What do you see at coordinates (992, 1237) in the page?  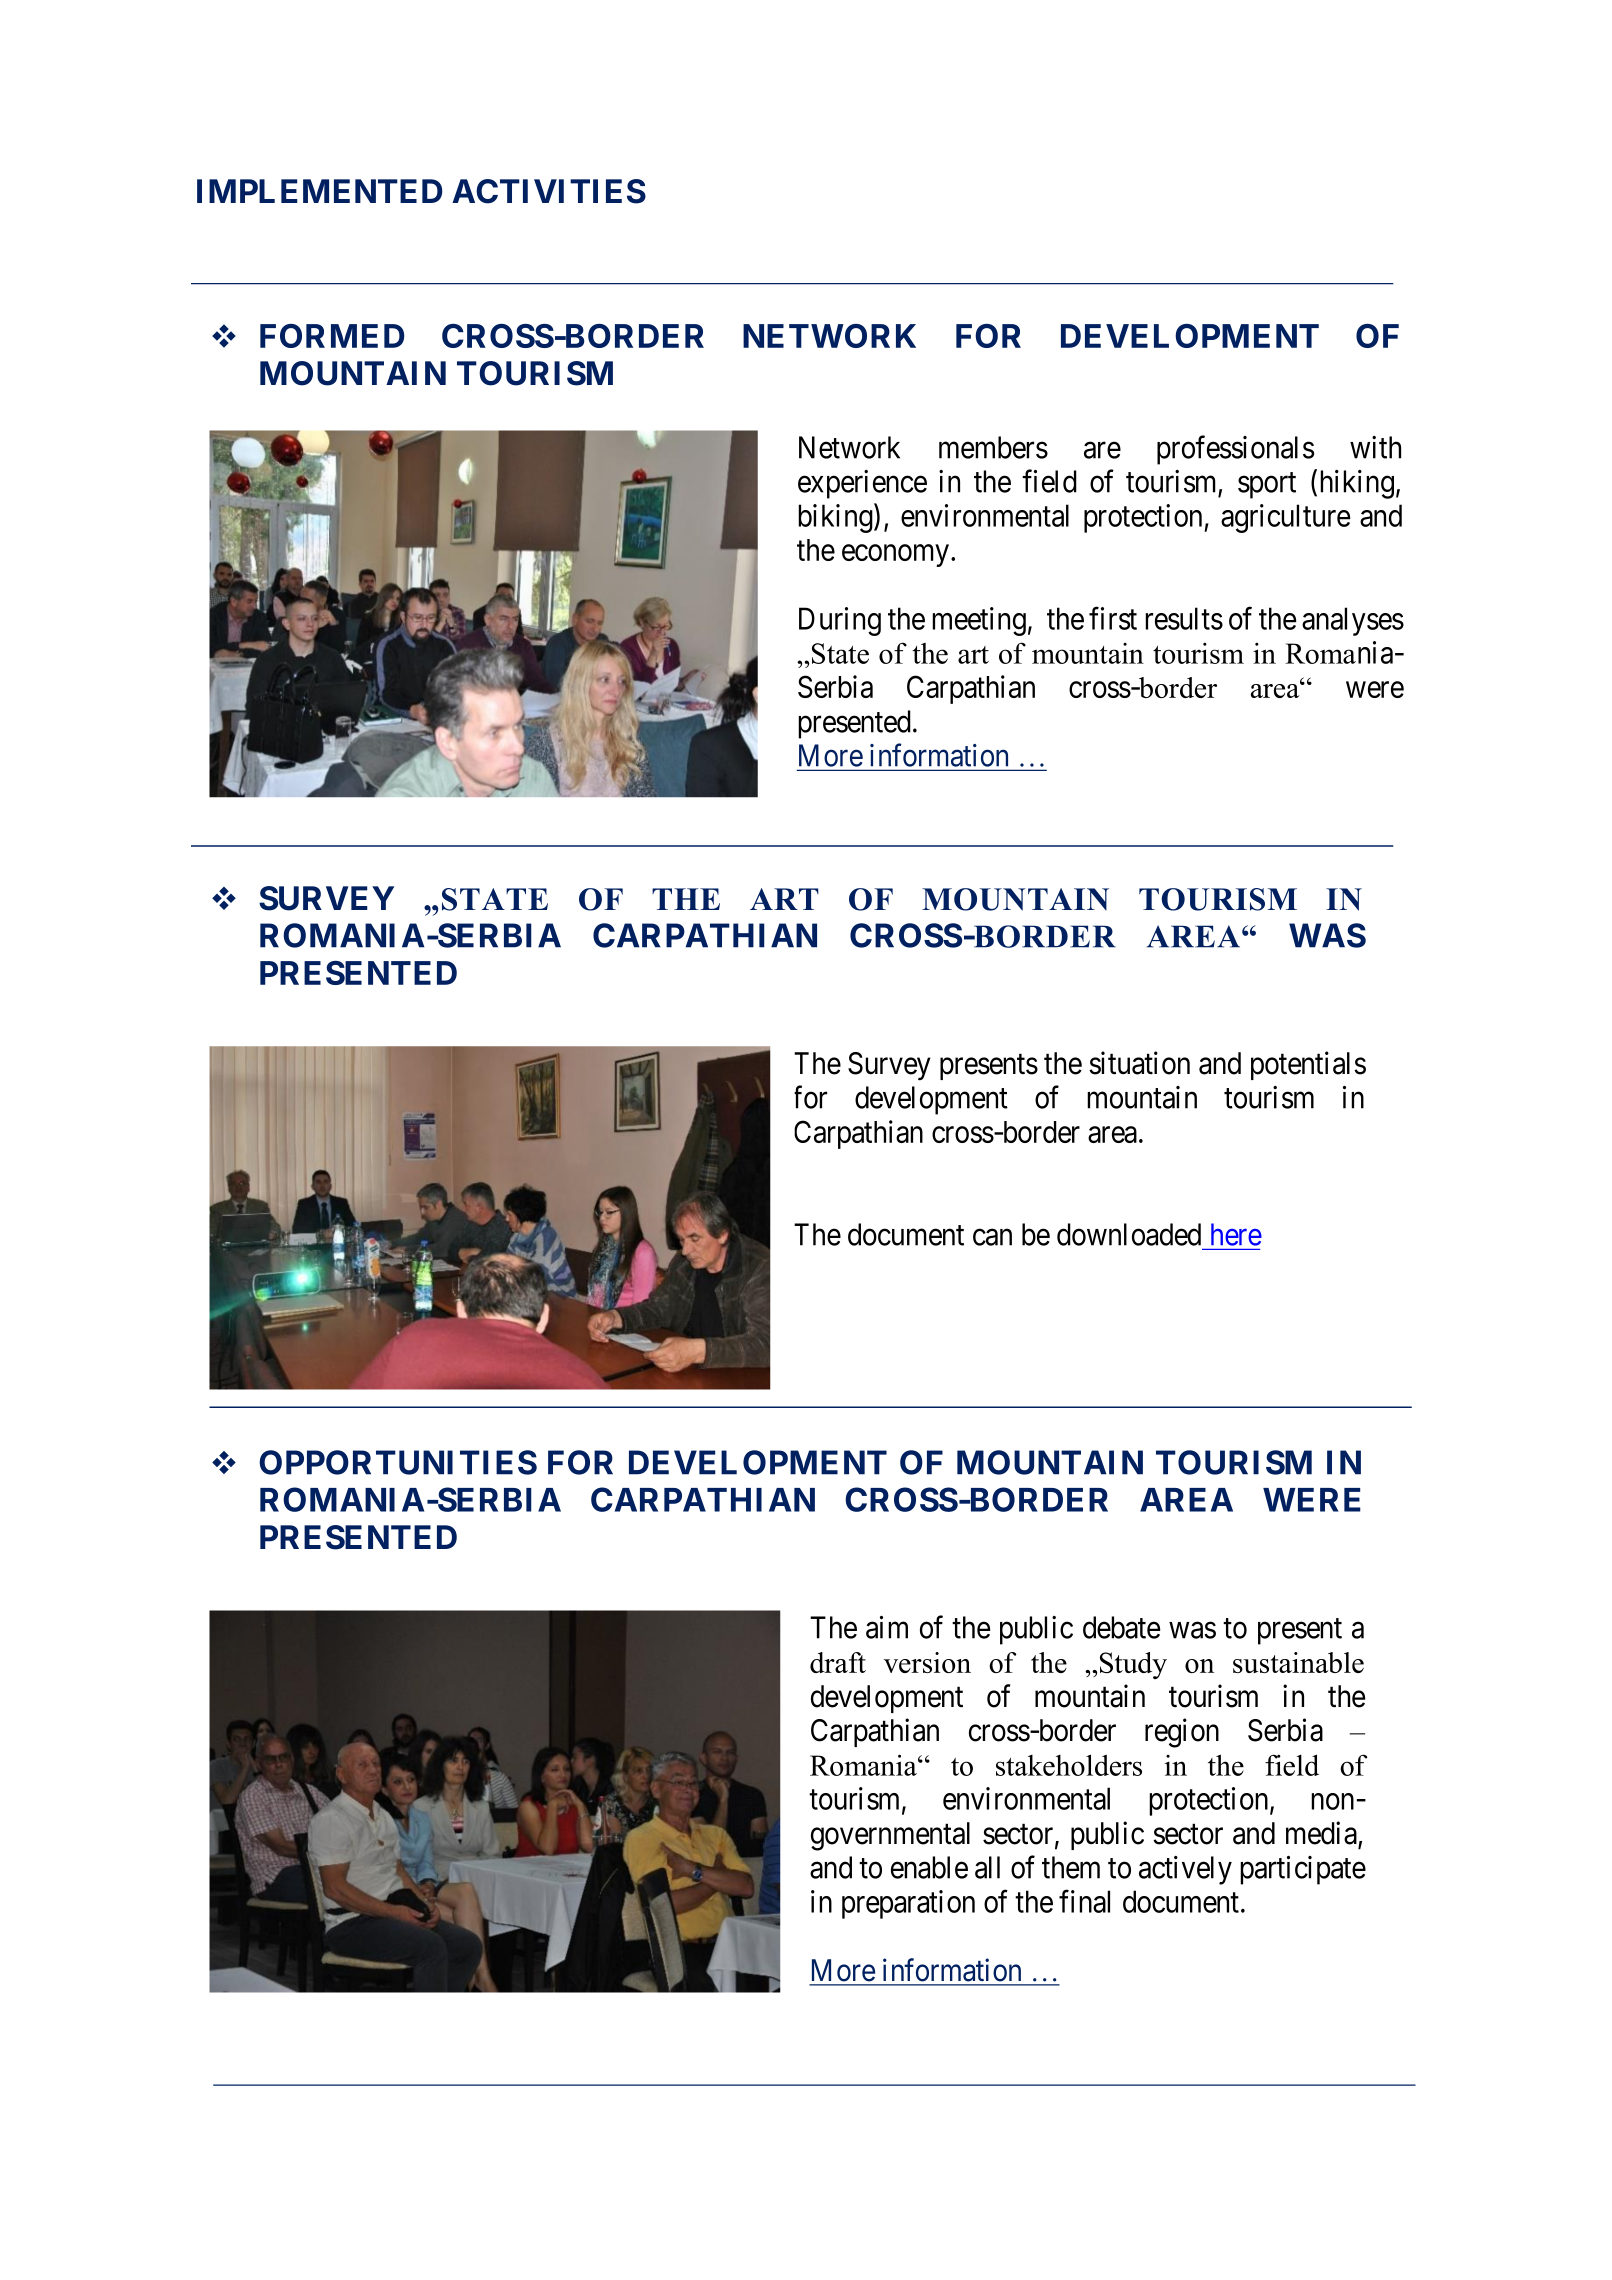 I see `can` at bounding box center [992, 1237].
